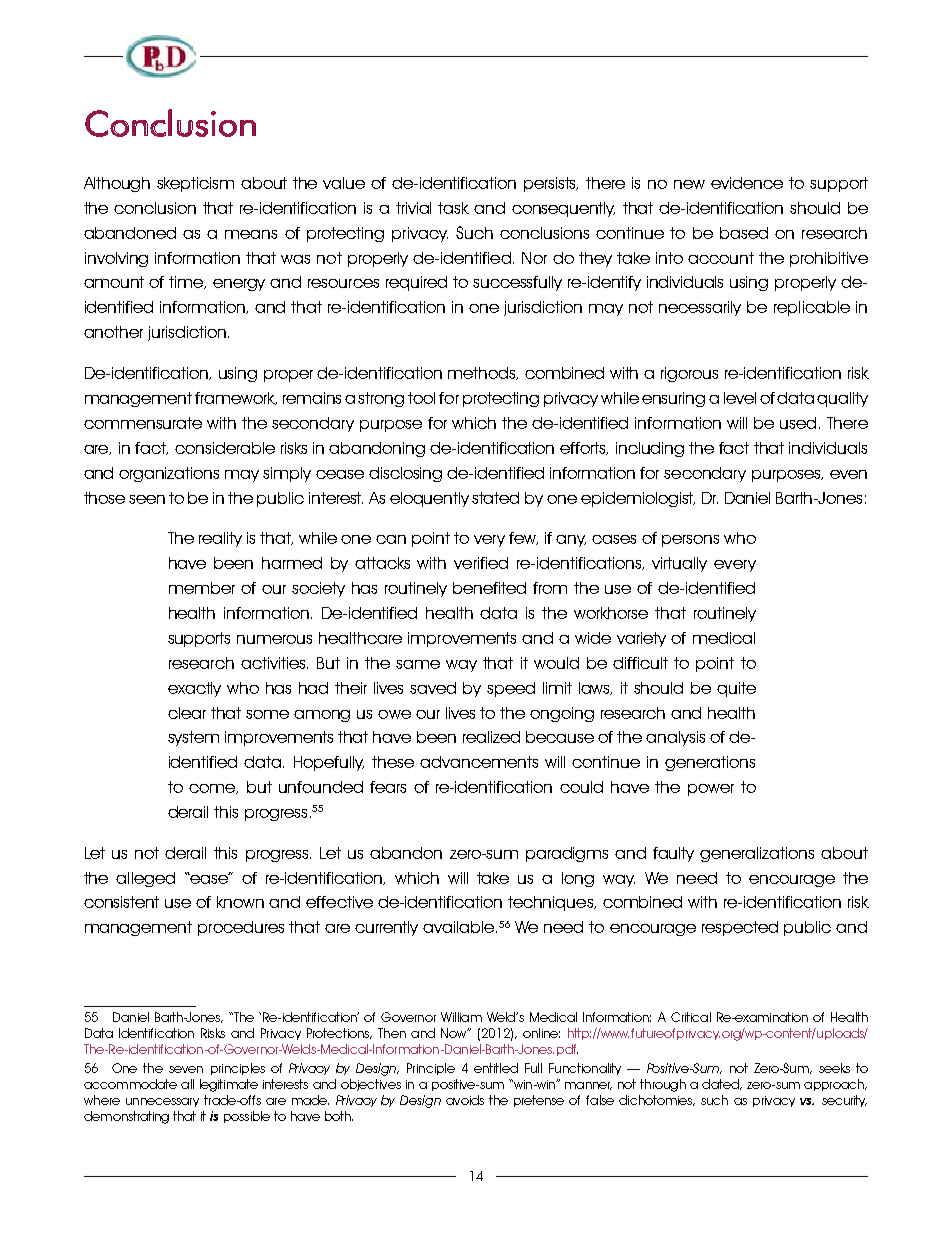  Describe the element at coordinates (195, 184) in the screenshot. I see `skepticism` at that location.
